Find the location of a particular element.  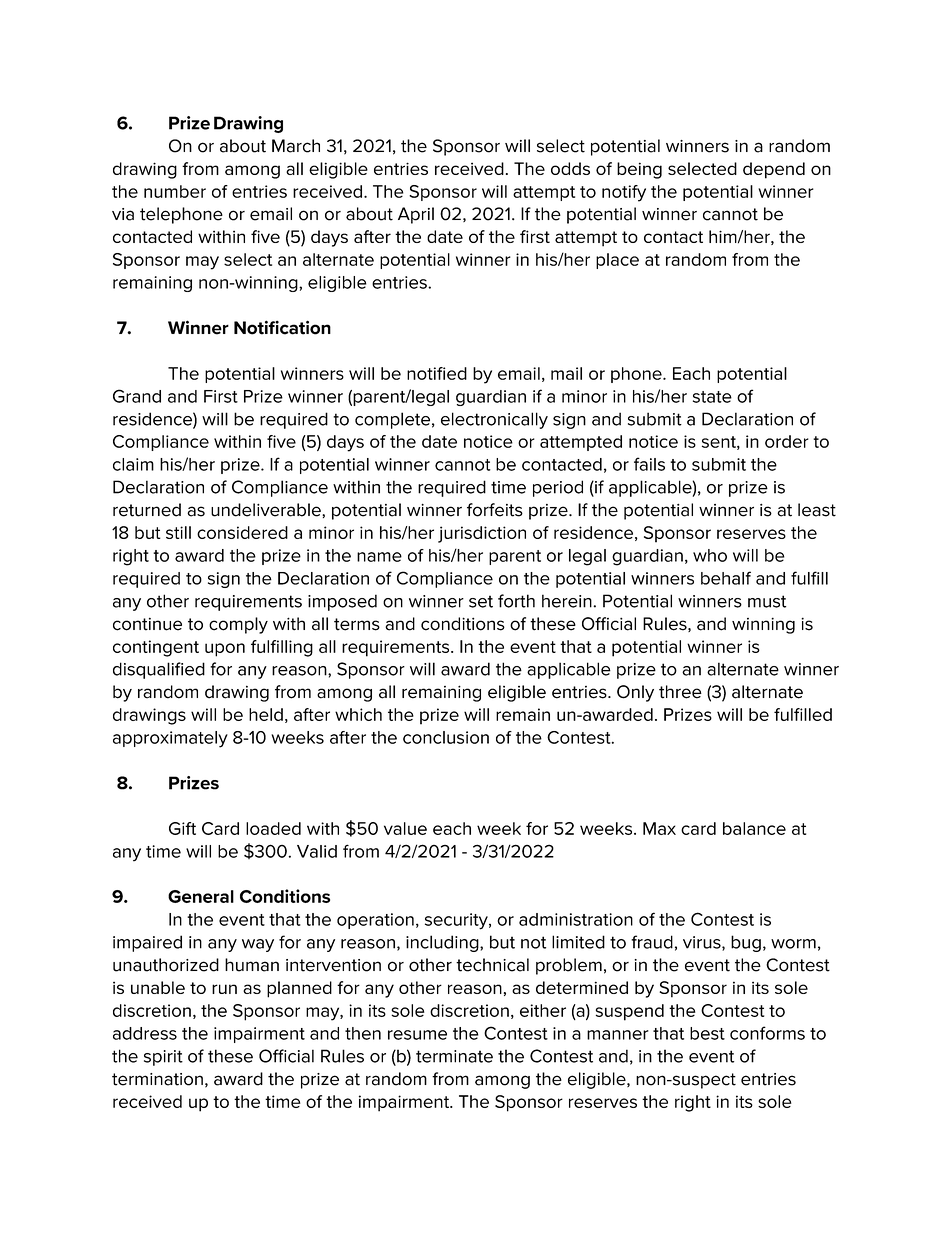

April is located at coordinates (416, 215).
